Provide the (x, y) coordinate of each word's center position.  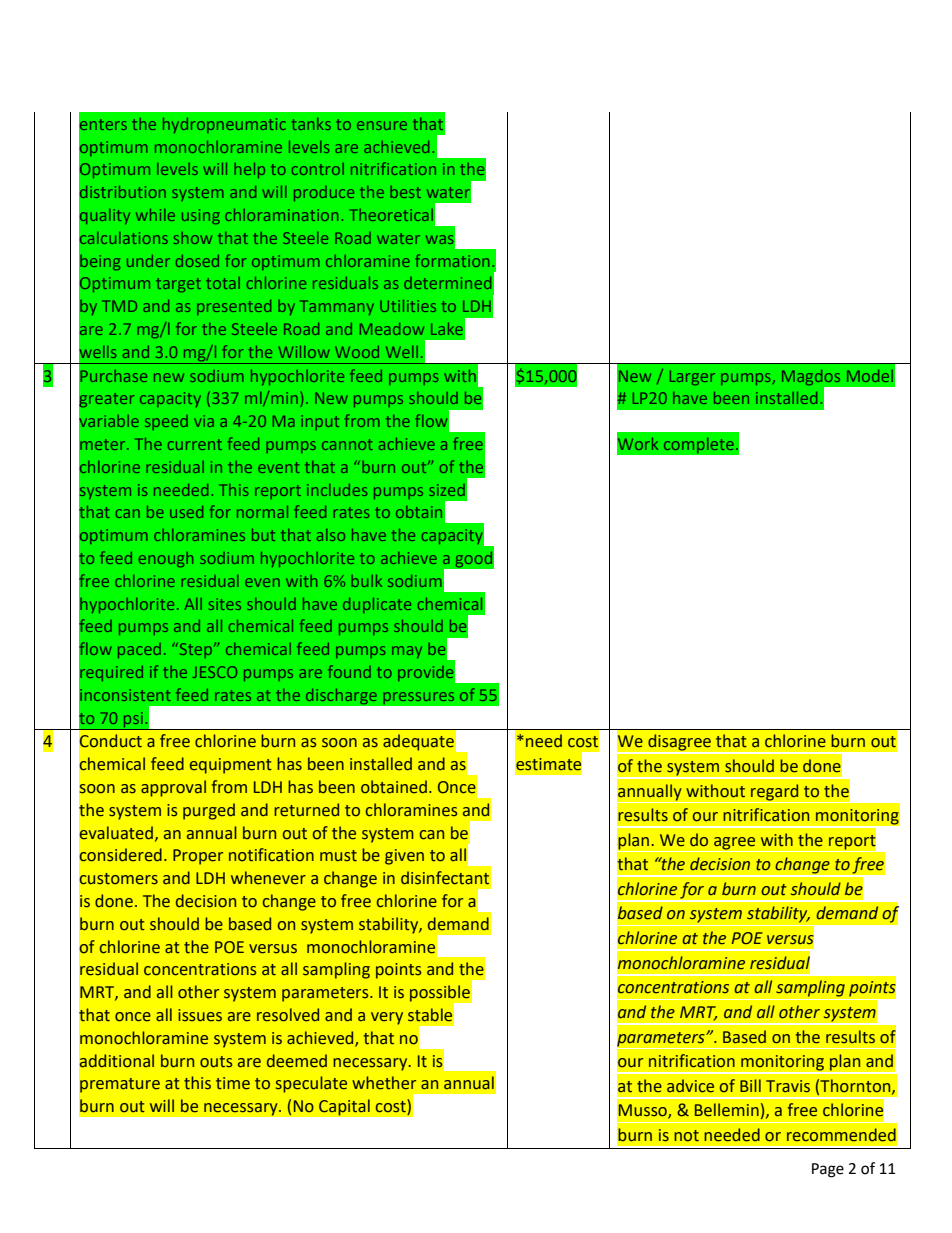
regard (774, 792)
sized (447, 490)
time (233, 1083)
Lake (447, 329)
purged (209, 811)
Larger (692, 377)
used (186, 512)
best (405, 192)
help (249, 170)
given (404, 857)
